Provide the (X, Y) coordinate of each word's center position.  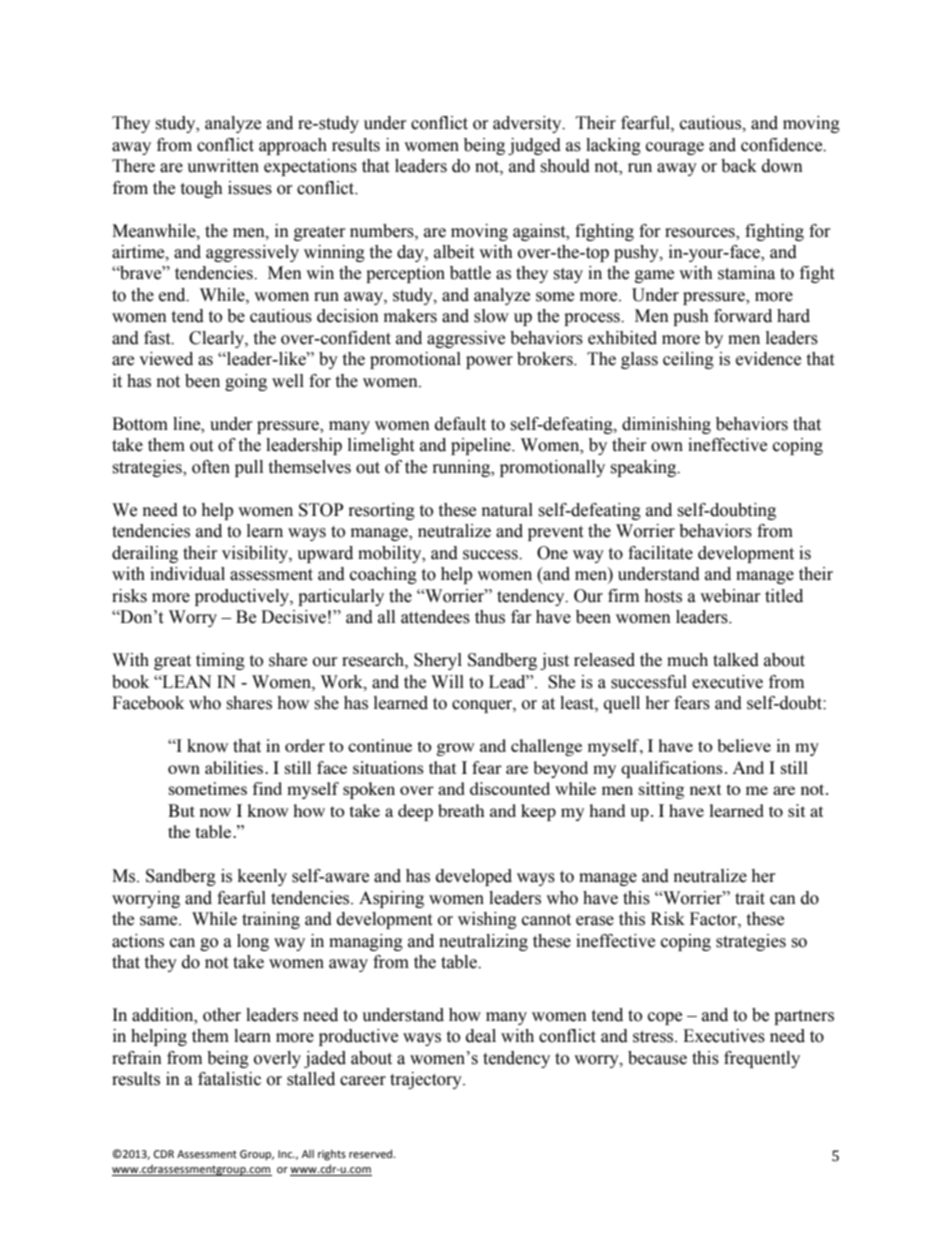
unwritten (223, 166)
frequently (762, 1059)
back (739, 166)
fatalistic (229, 1079)
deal (481, 1036)
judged (534, 146)
